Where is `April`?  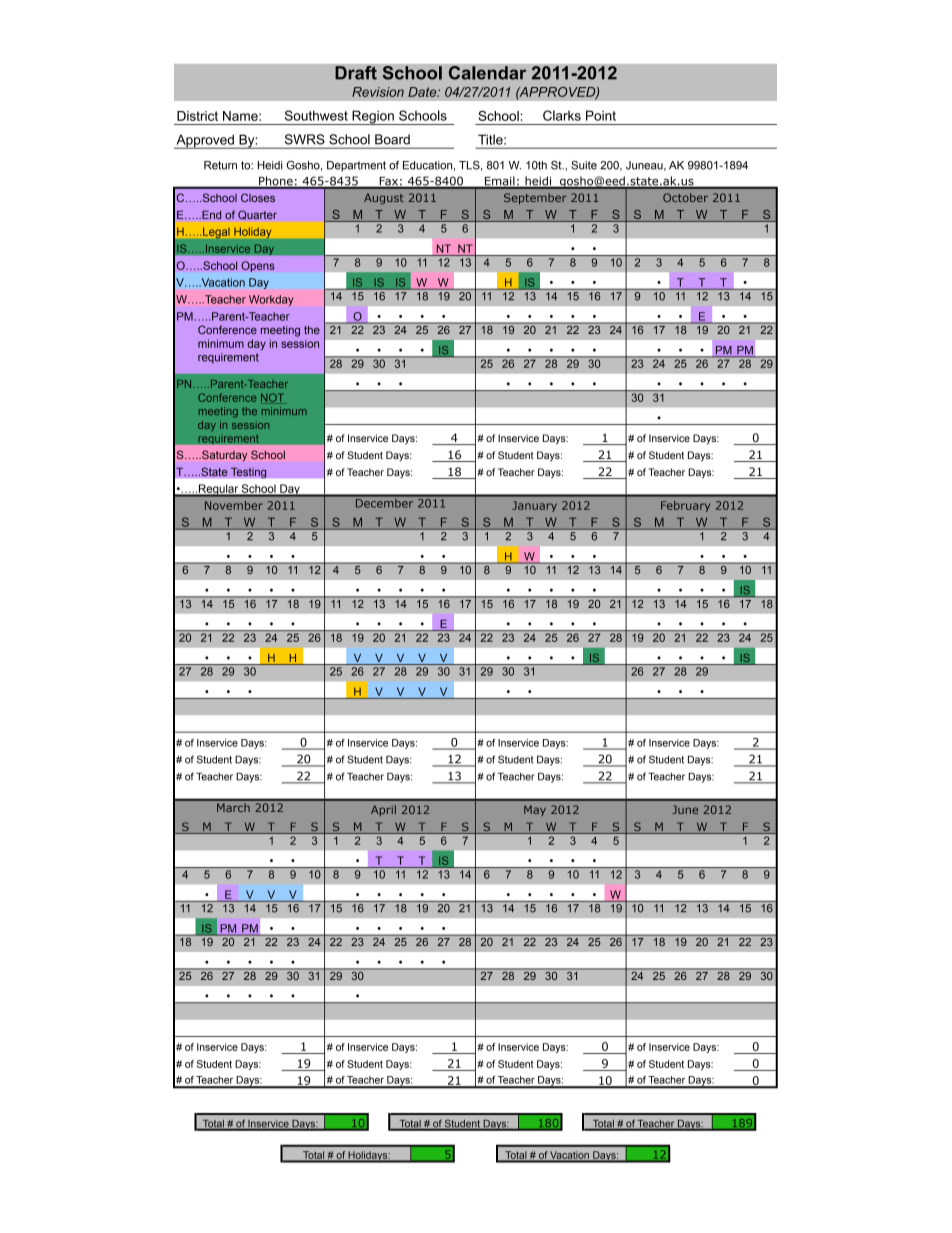
April is located at coordinates (383, 810).
